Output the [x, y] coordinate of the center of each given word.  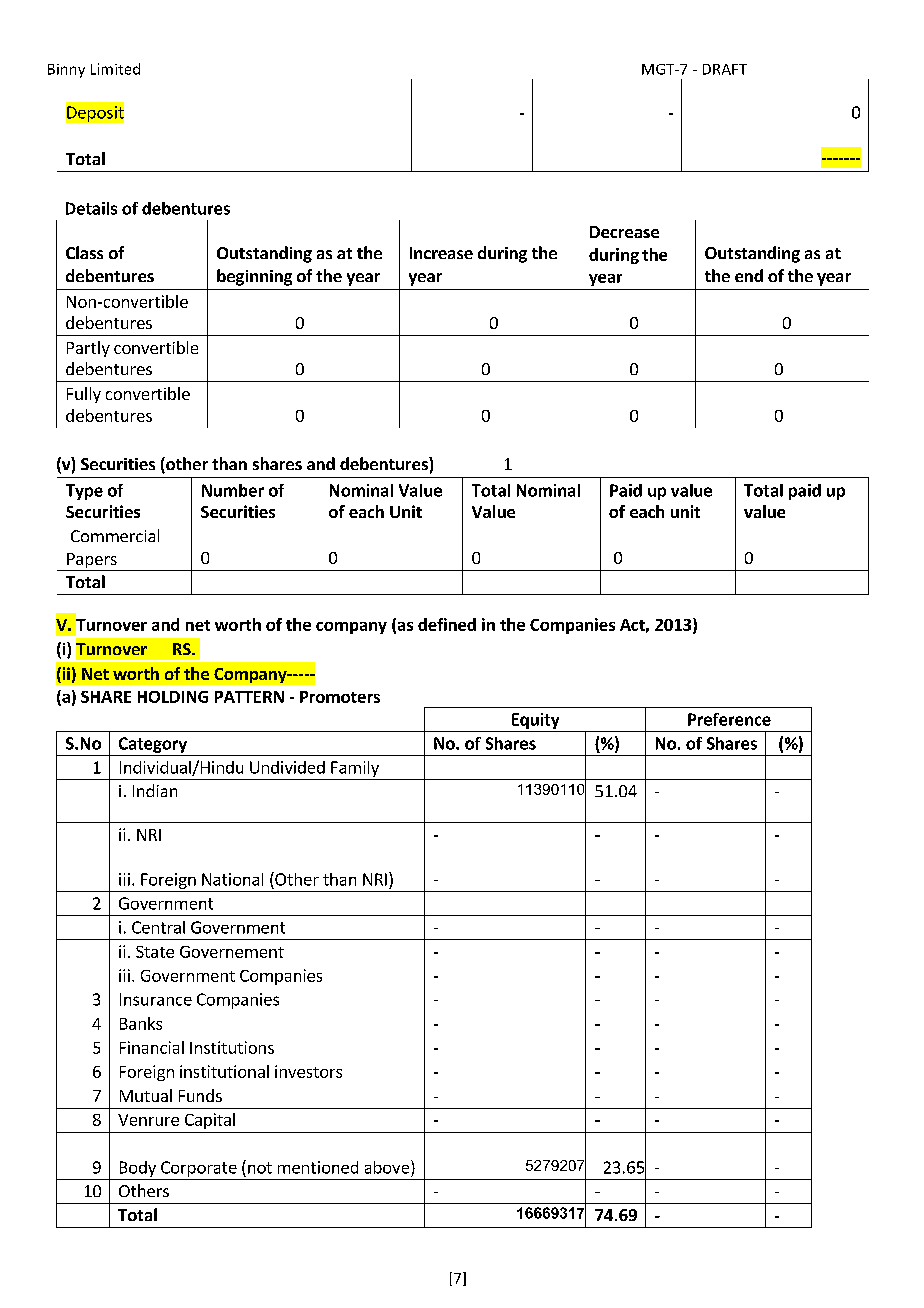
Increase [441, 253]
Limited [115, 69]
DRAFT [725, 69]
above [388, 1167]
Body [138, 1169]
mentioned [318, 1167]
